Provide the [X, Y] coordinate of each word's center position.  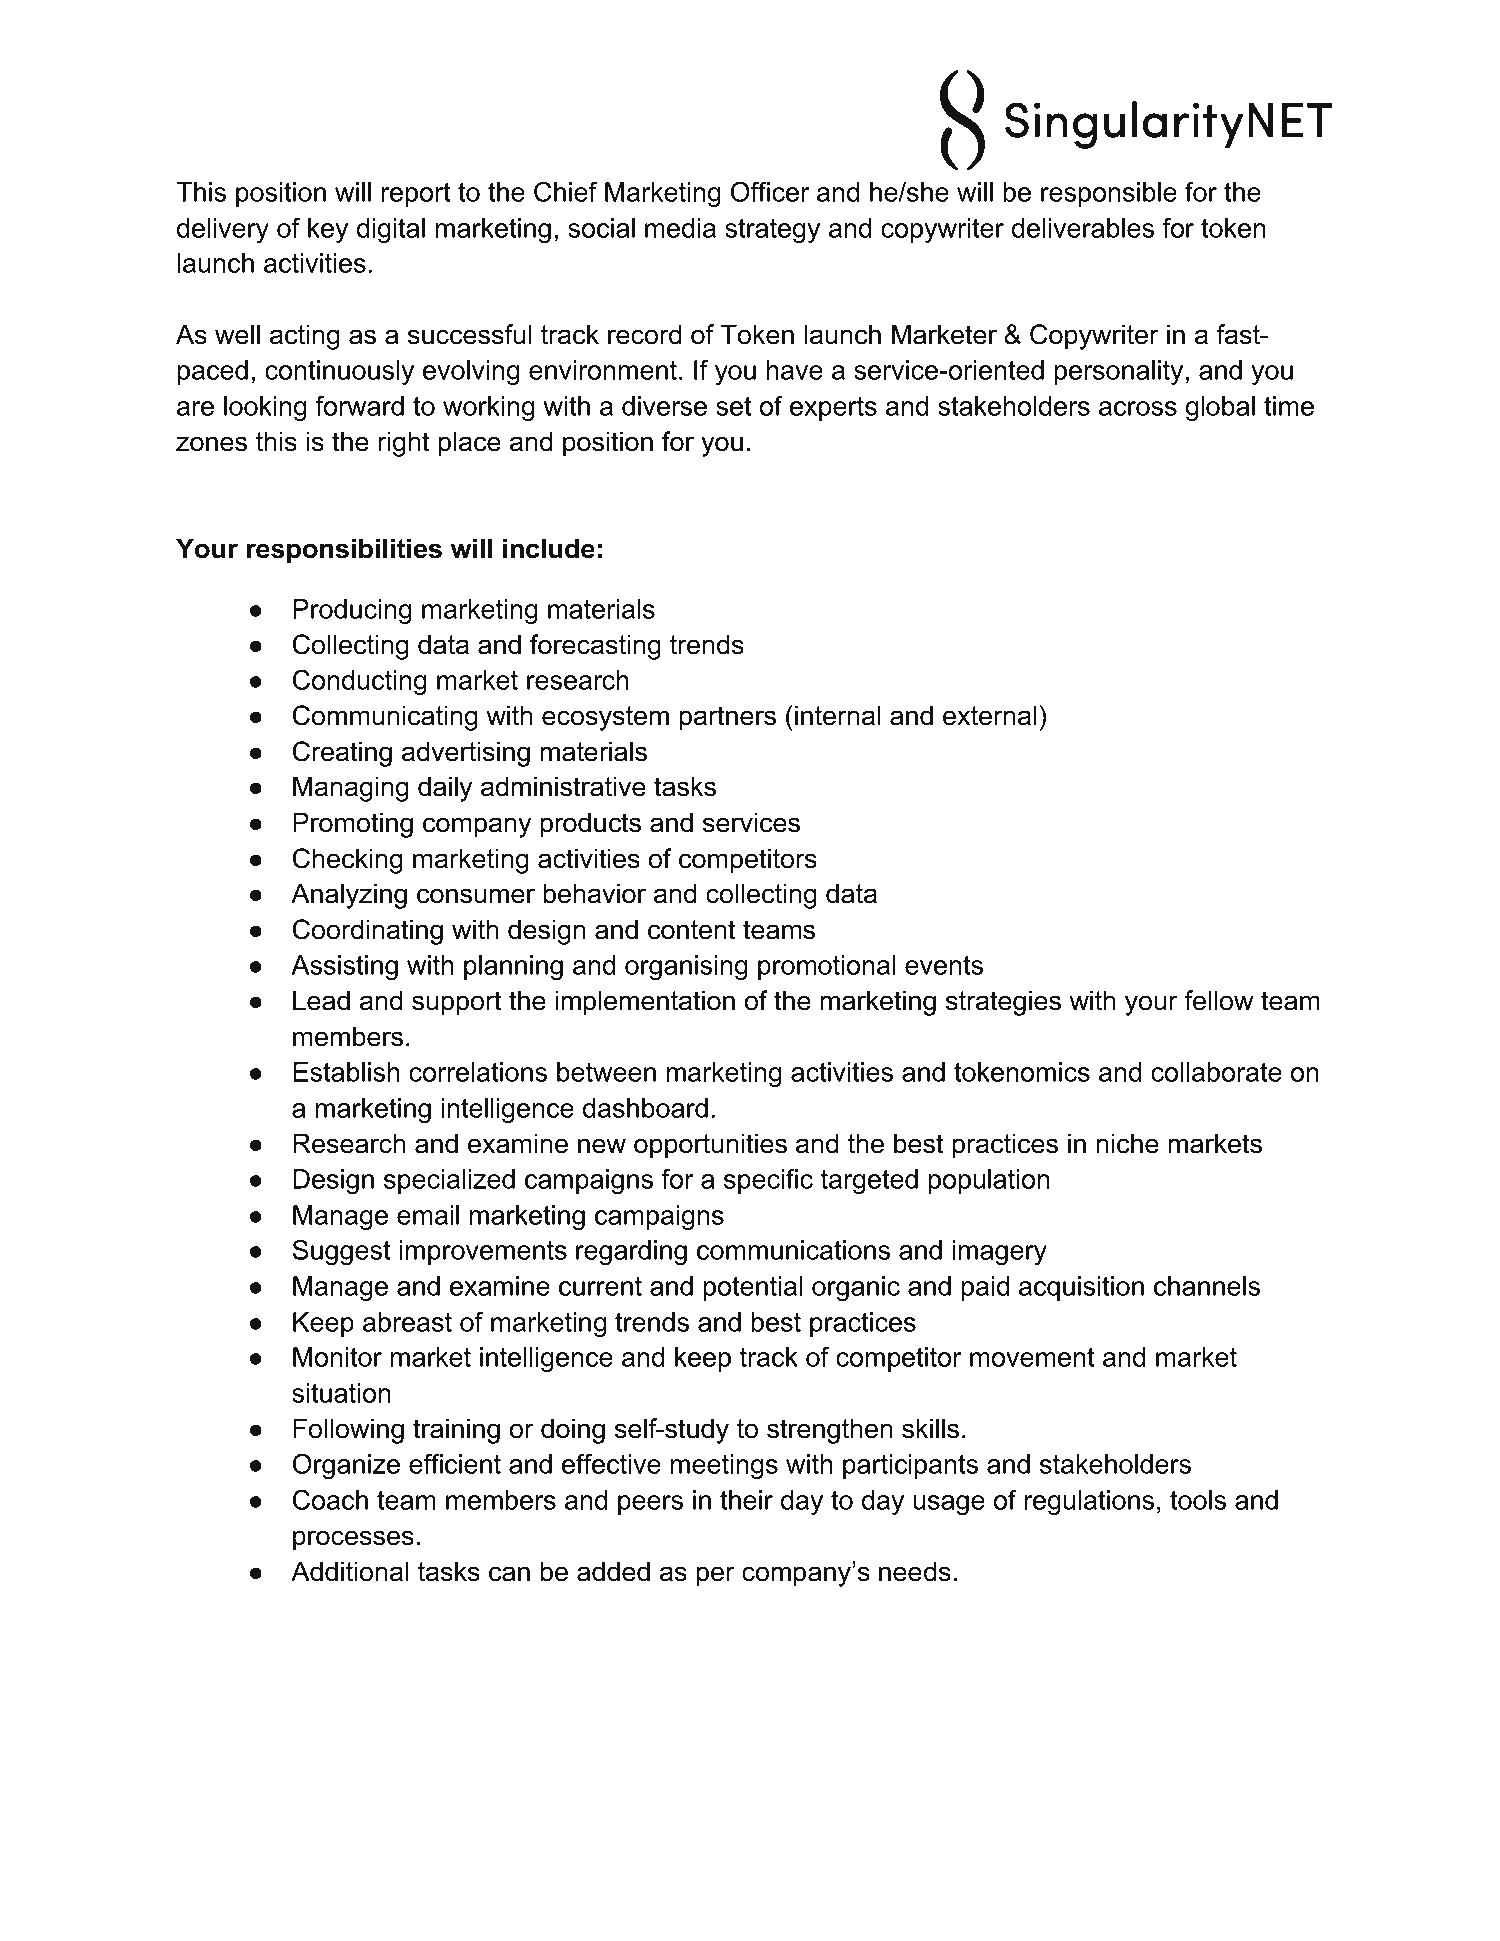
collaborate [1216, 1072]
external [989, 715]
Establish [346, 1072]
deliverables [1083, 228]
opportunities [710, 1146]
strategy [772, 231]
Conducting [360, 682]
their [746, 1500]
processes [353, 1540]
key [328, 230]
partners [727, 718]
